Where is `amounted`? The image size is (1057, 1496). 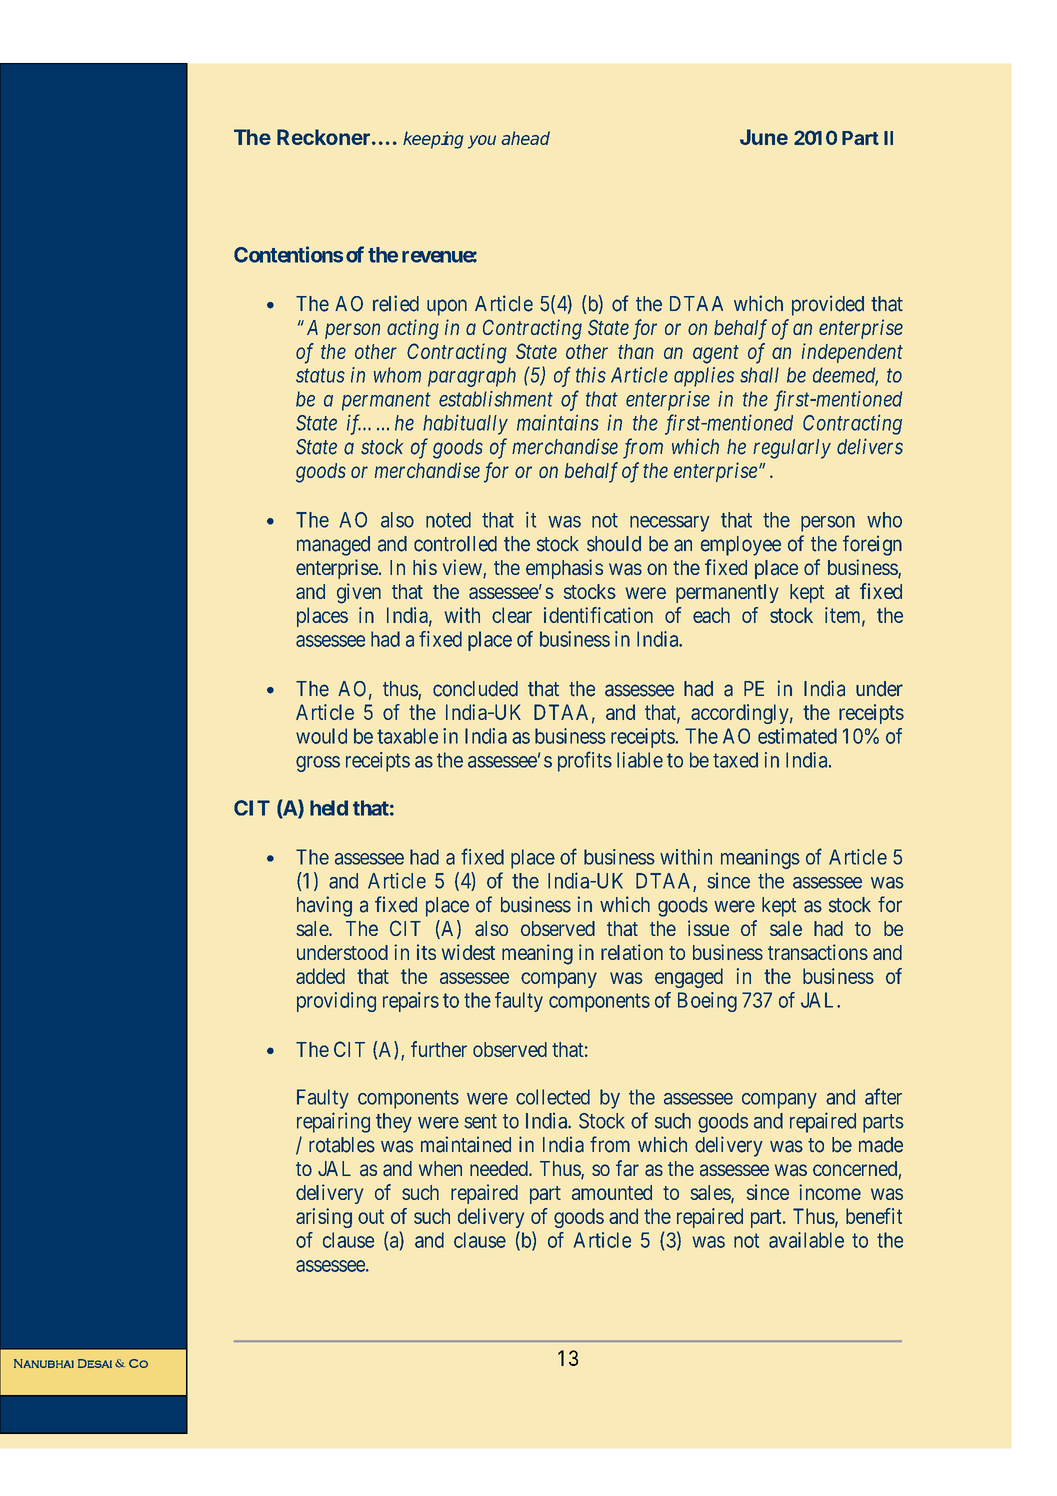
amounted is located at coordinates (612, 1192).
